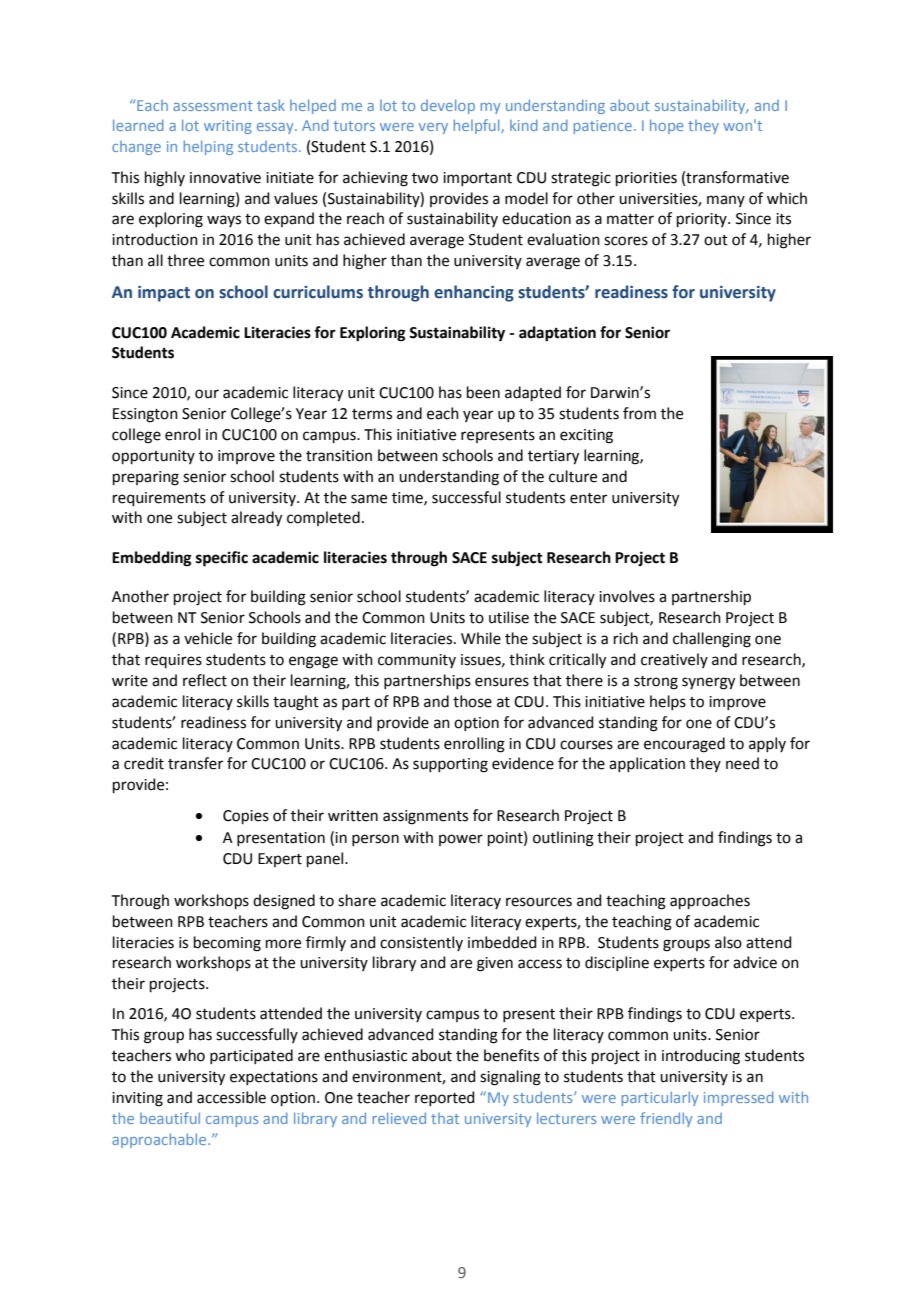  I want to click on been, so click(483, 392).
